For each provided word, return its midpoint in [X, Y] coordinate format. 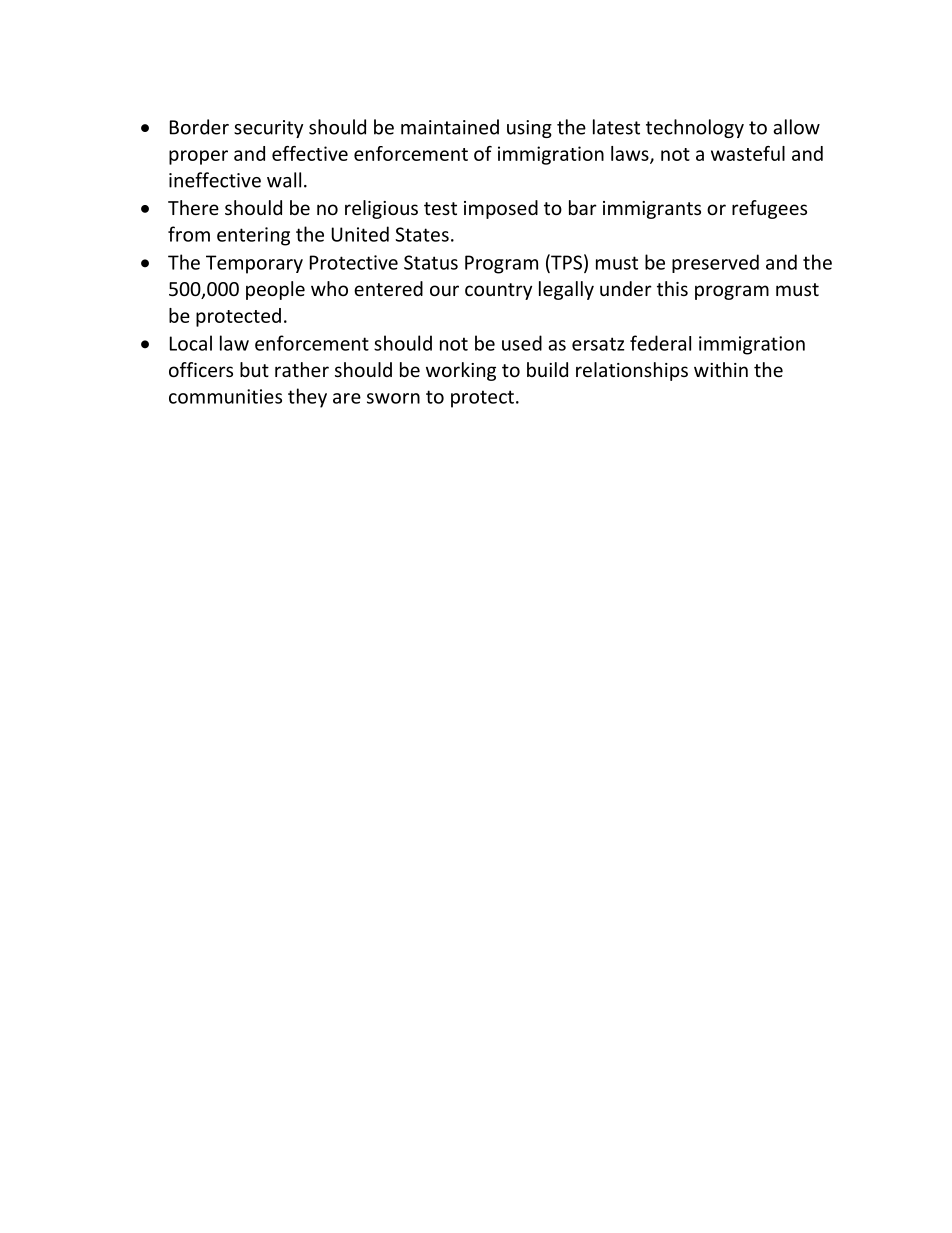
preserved [715, 263]
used [522, 343]
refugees [769, 209]
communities [225, 396]
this [672, 288]
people [275, 290]
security [268, 129]
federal [660, 343]
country [498, 291]
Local [191, 343]
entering [253, 236]
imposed [501, 209]
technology [695, 128]
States [422, 234]
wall [284, 180]
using [529, 129]
